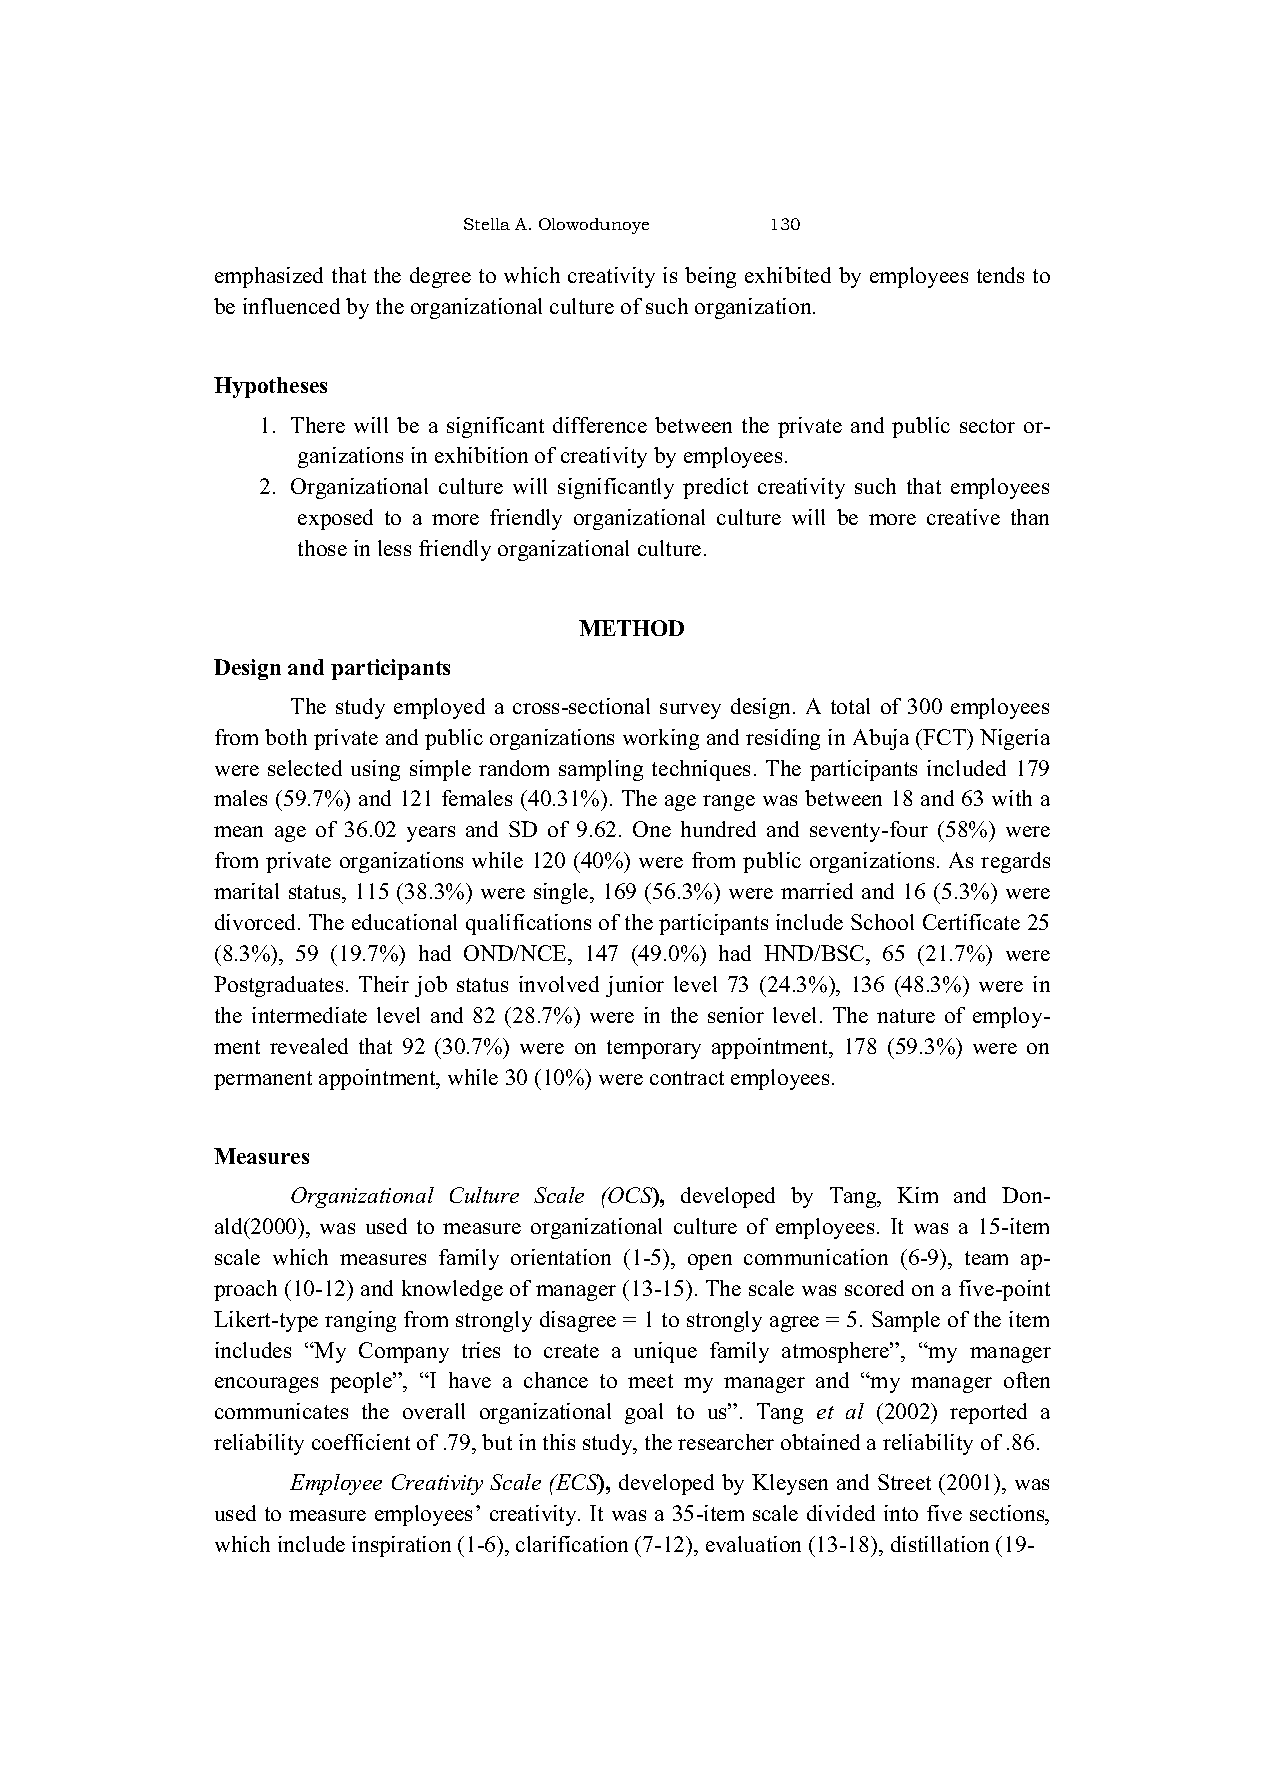 The image size is (1265, 1789). What do you see at coordinates (631, 1196) in the image?
I see `OCS` at bounding box center [631, 1196].
